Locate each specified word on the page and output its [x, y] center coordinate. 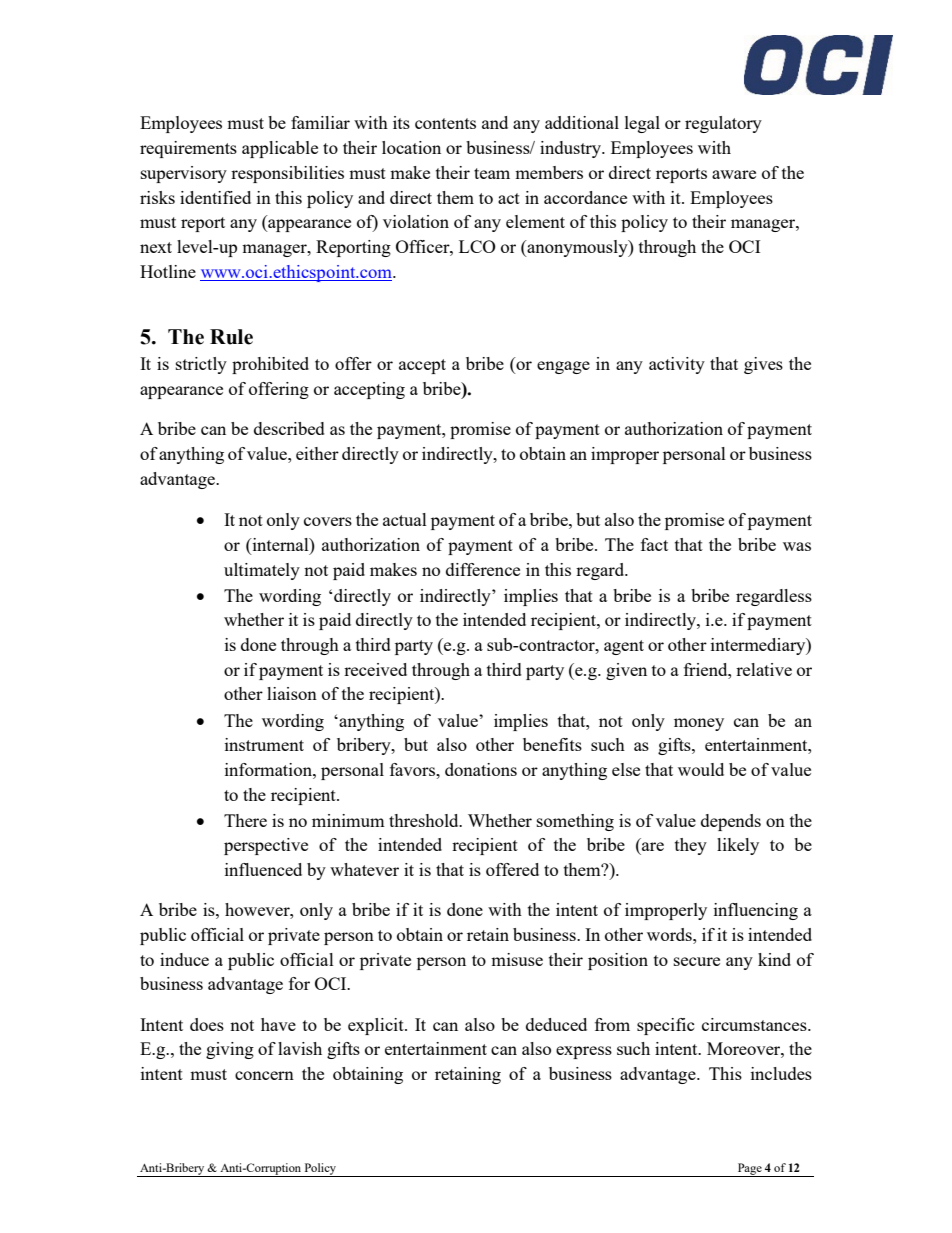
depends [731, 822]
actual [405, 519]
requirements [188, 149]
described [289, 428]
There [245, 820]
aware [734, 174]
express [584, 1052]
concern [264, 1075]
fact [654, 544]
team [492, 173]
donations [481, 769]
